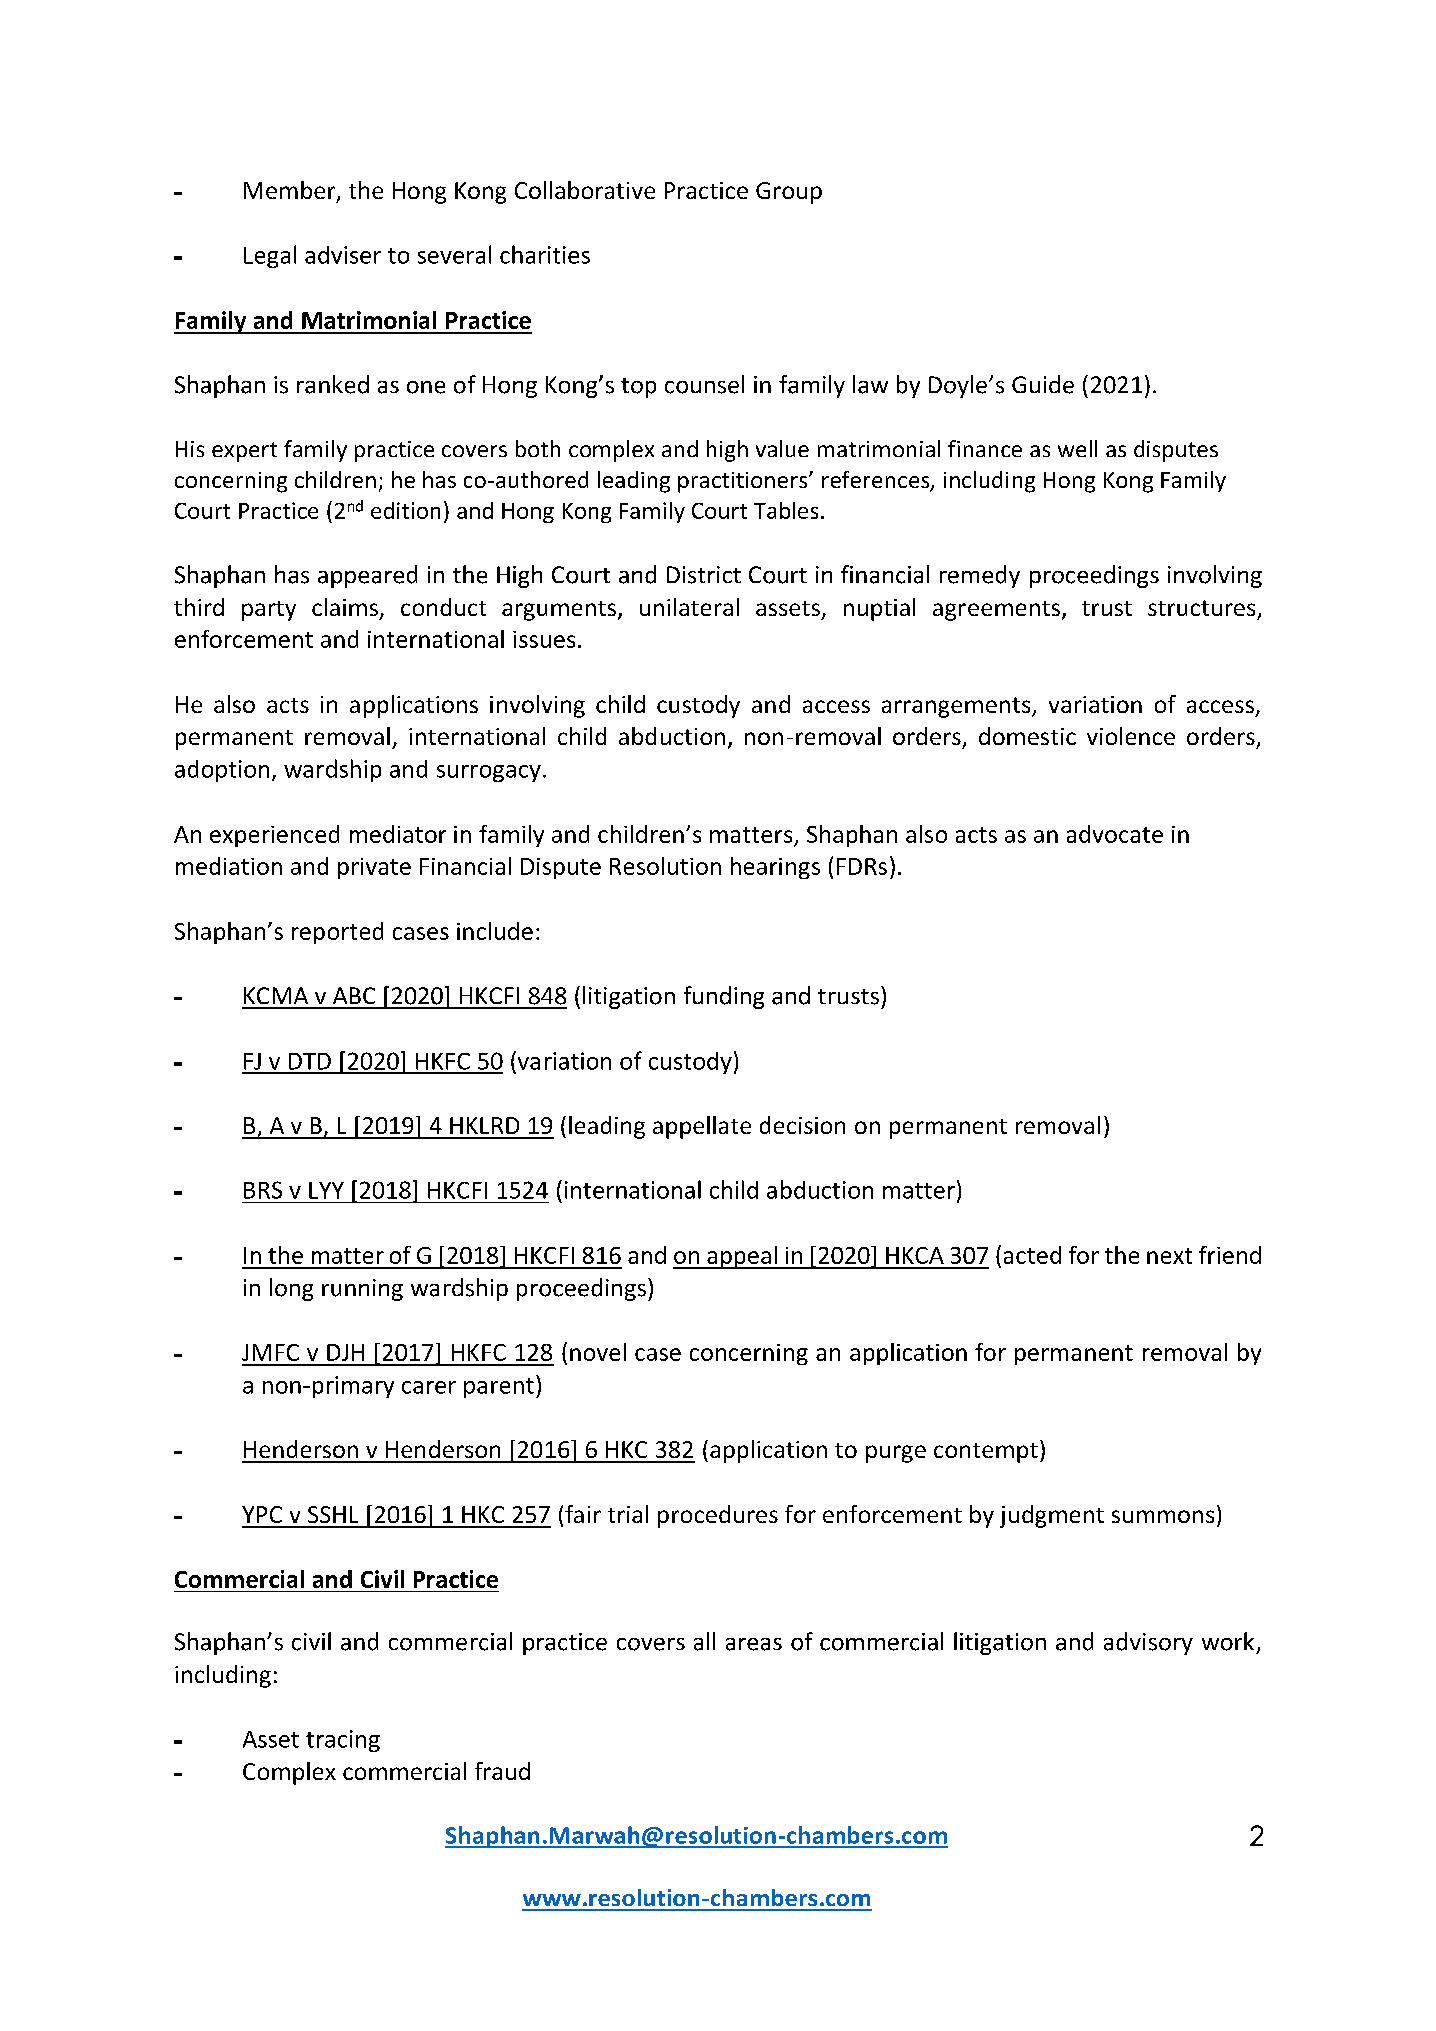 The width and height of the page is (1436, 2031). I want to click on Group, so click(789, 193).
